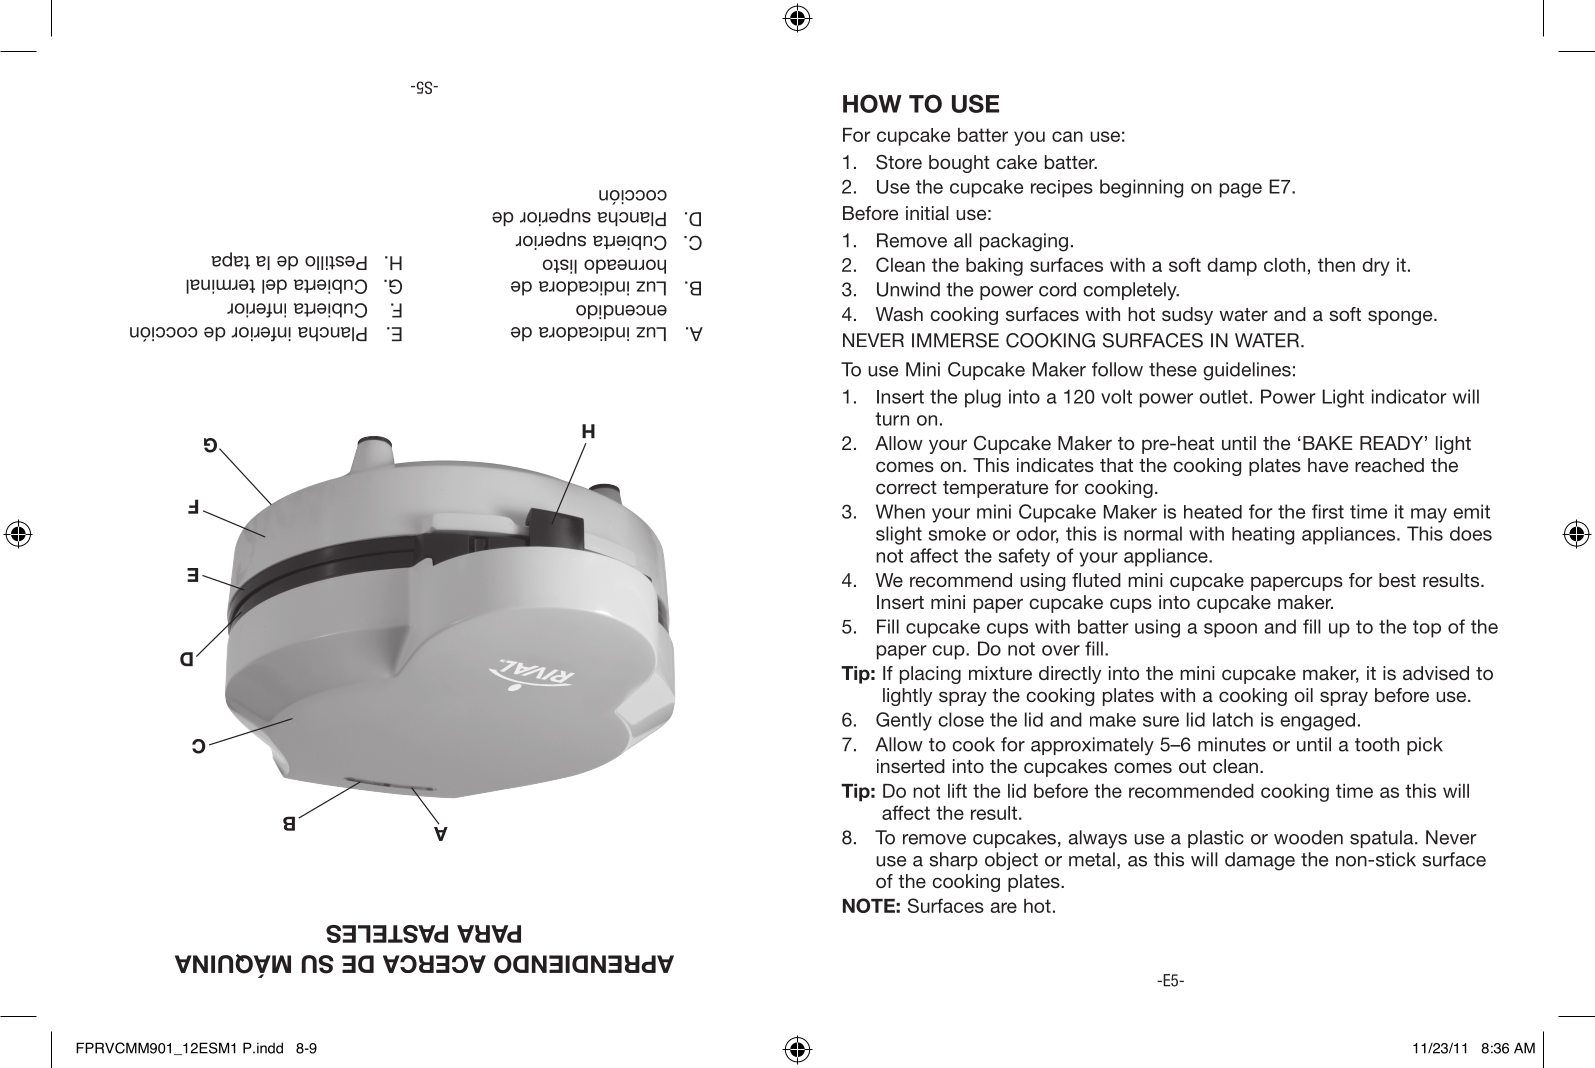  I want to click on beginning, so click(1141, 188).
